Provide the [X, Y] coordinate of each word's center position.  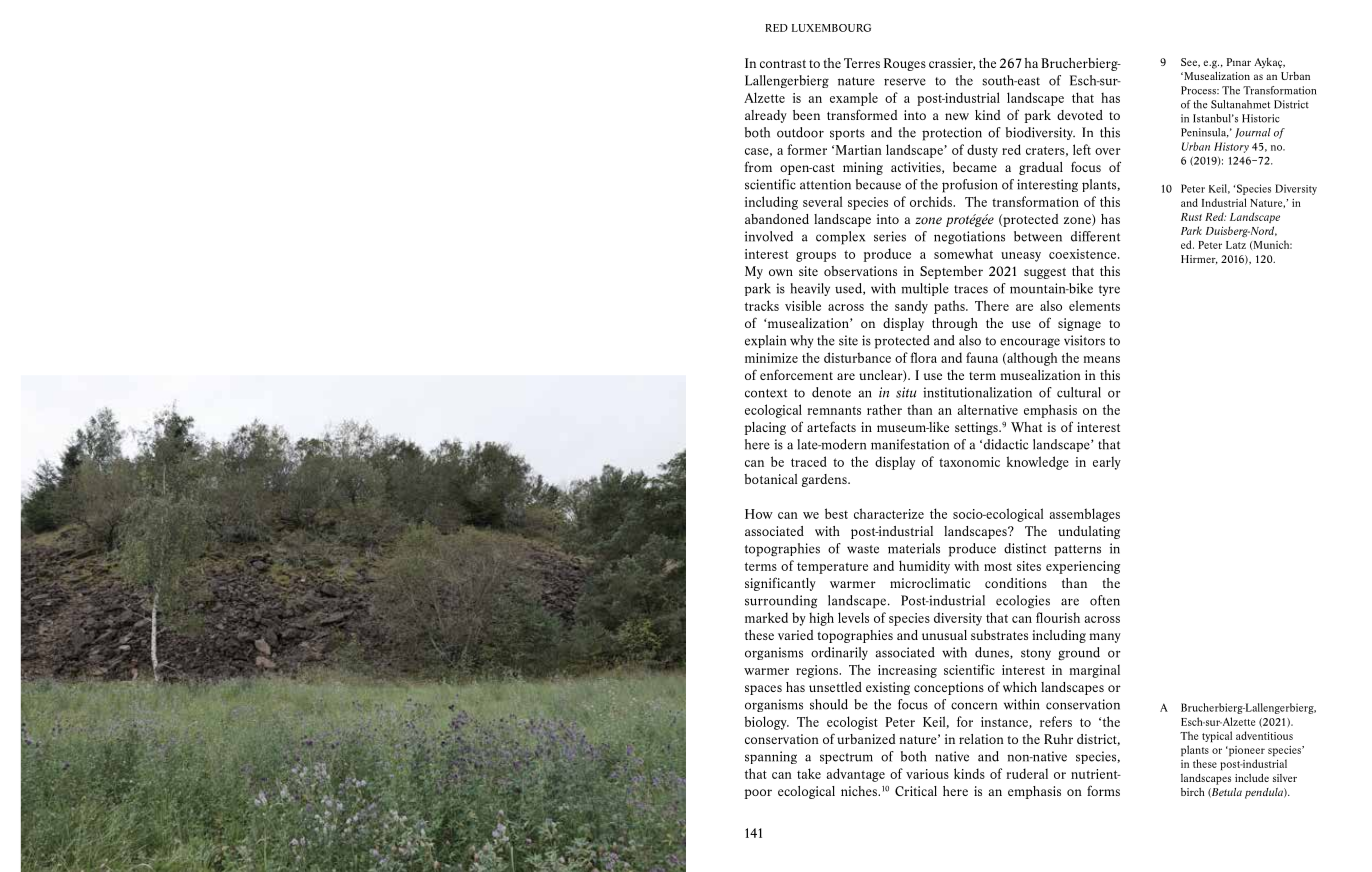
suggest [1045, 273]
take [809, 773]
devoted [1080, 115]
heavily [810, 289]
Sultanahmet [1240, 104]
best [836, 513]
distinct [1025, 548]
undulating [1089, 532]
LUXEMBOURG [831, 28]
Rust [1191, 217]
